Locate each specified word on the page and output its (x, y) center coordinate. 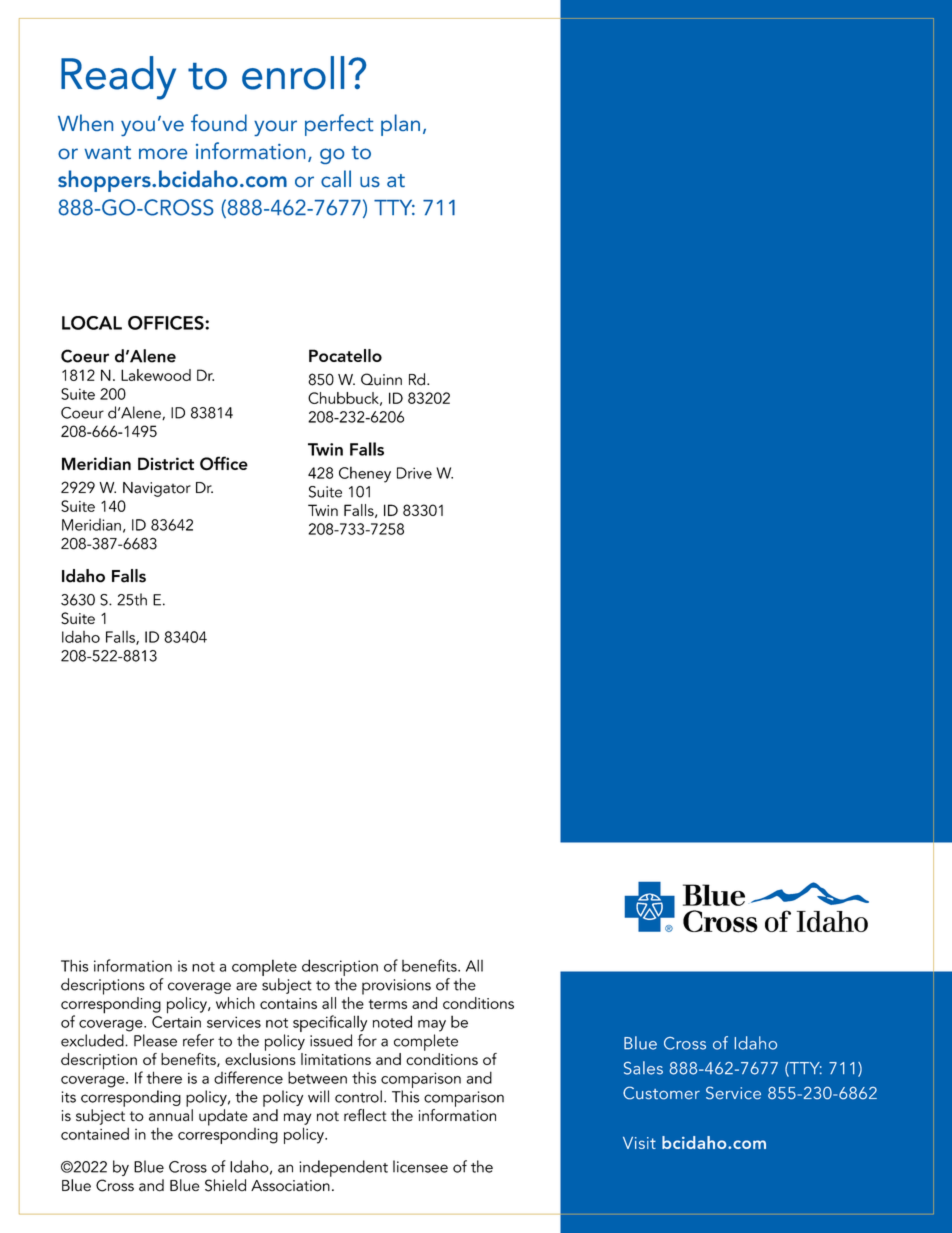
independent (343, 1168)
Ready (118, 78)
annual (171, 1115)
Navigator (157, 489)
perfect (339, 125)
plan (400, 125)
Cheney (365, 474)
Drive (414, 473)
